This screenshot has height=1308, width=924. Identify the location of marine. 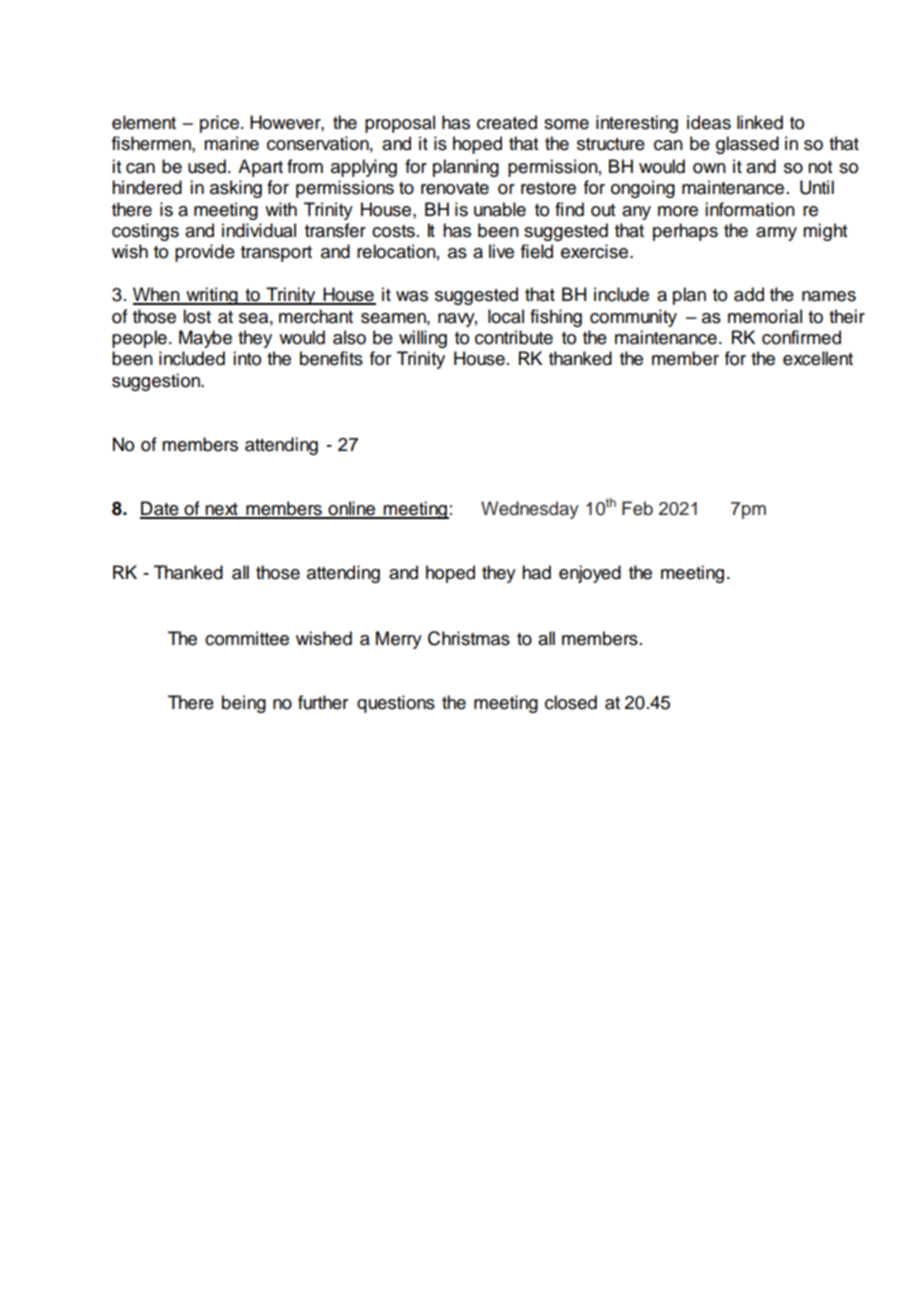
(231, 143).
